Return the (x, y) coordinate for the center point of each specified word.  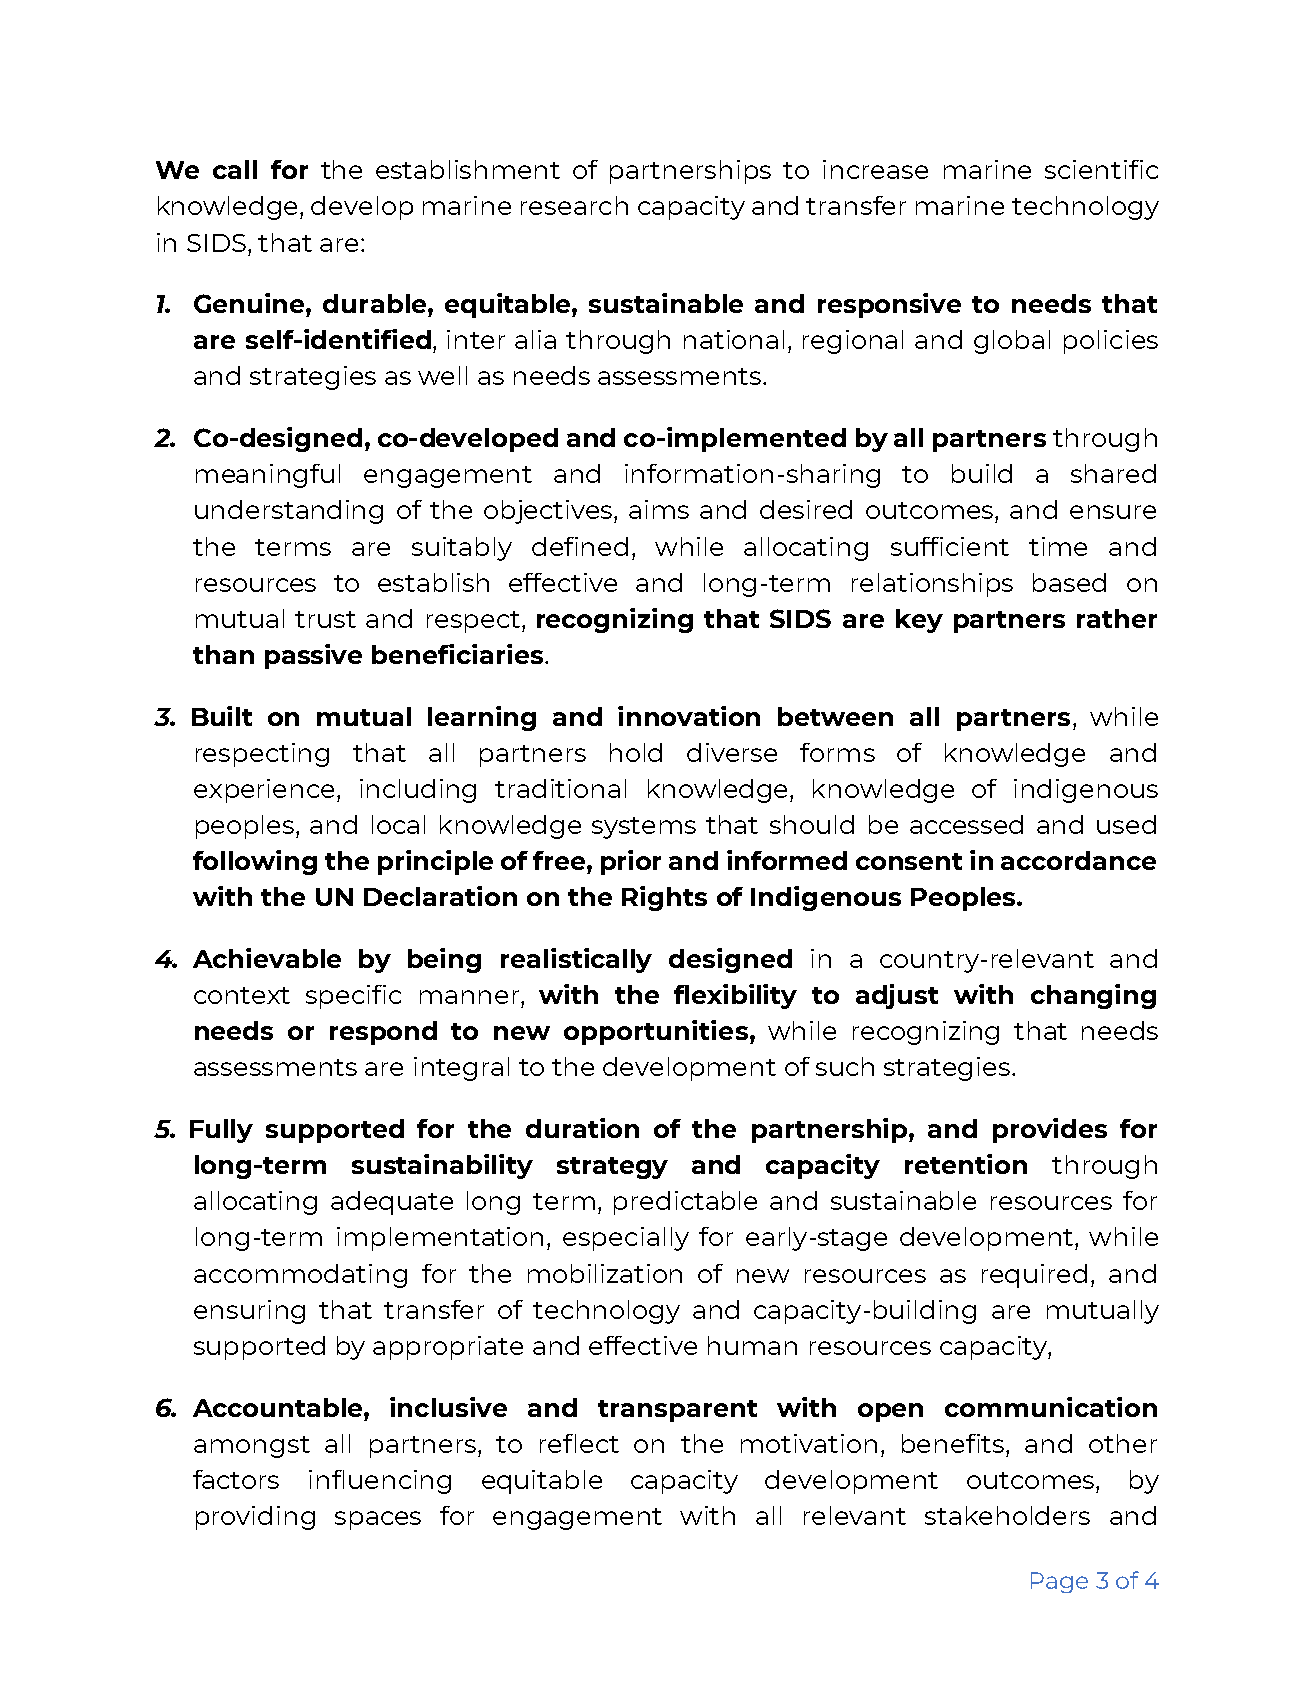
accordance (1078, 860)
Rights (664, 898)
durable (376, 303)
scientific (1101, 169)
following (255, 862)
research (574, 205)
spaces (378, 1520)
